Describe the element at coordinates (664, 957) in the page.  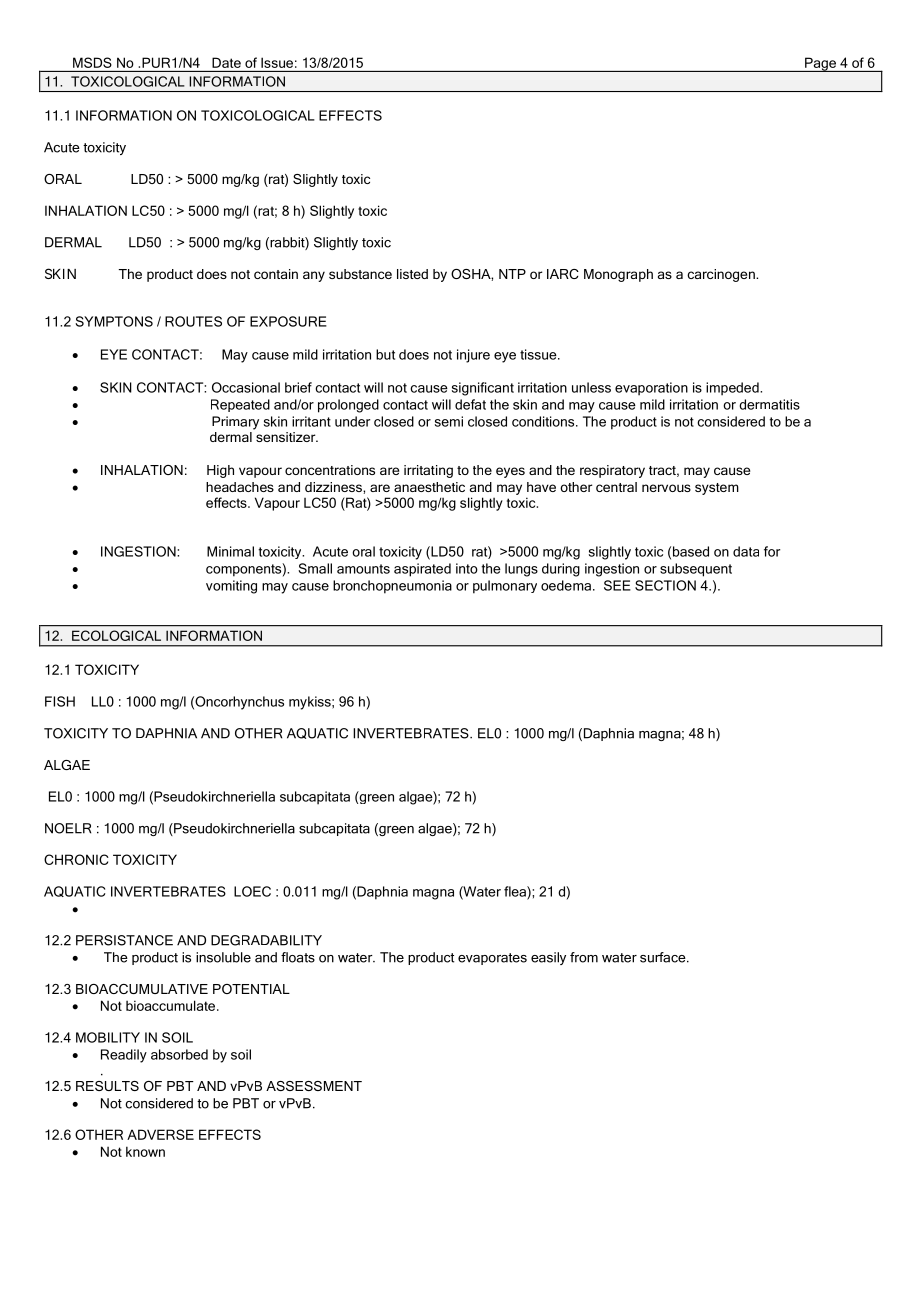
I see `surface` at that location.
